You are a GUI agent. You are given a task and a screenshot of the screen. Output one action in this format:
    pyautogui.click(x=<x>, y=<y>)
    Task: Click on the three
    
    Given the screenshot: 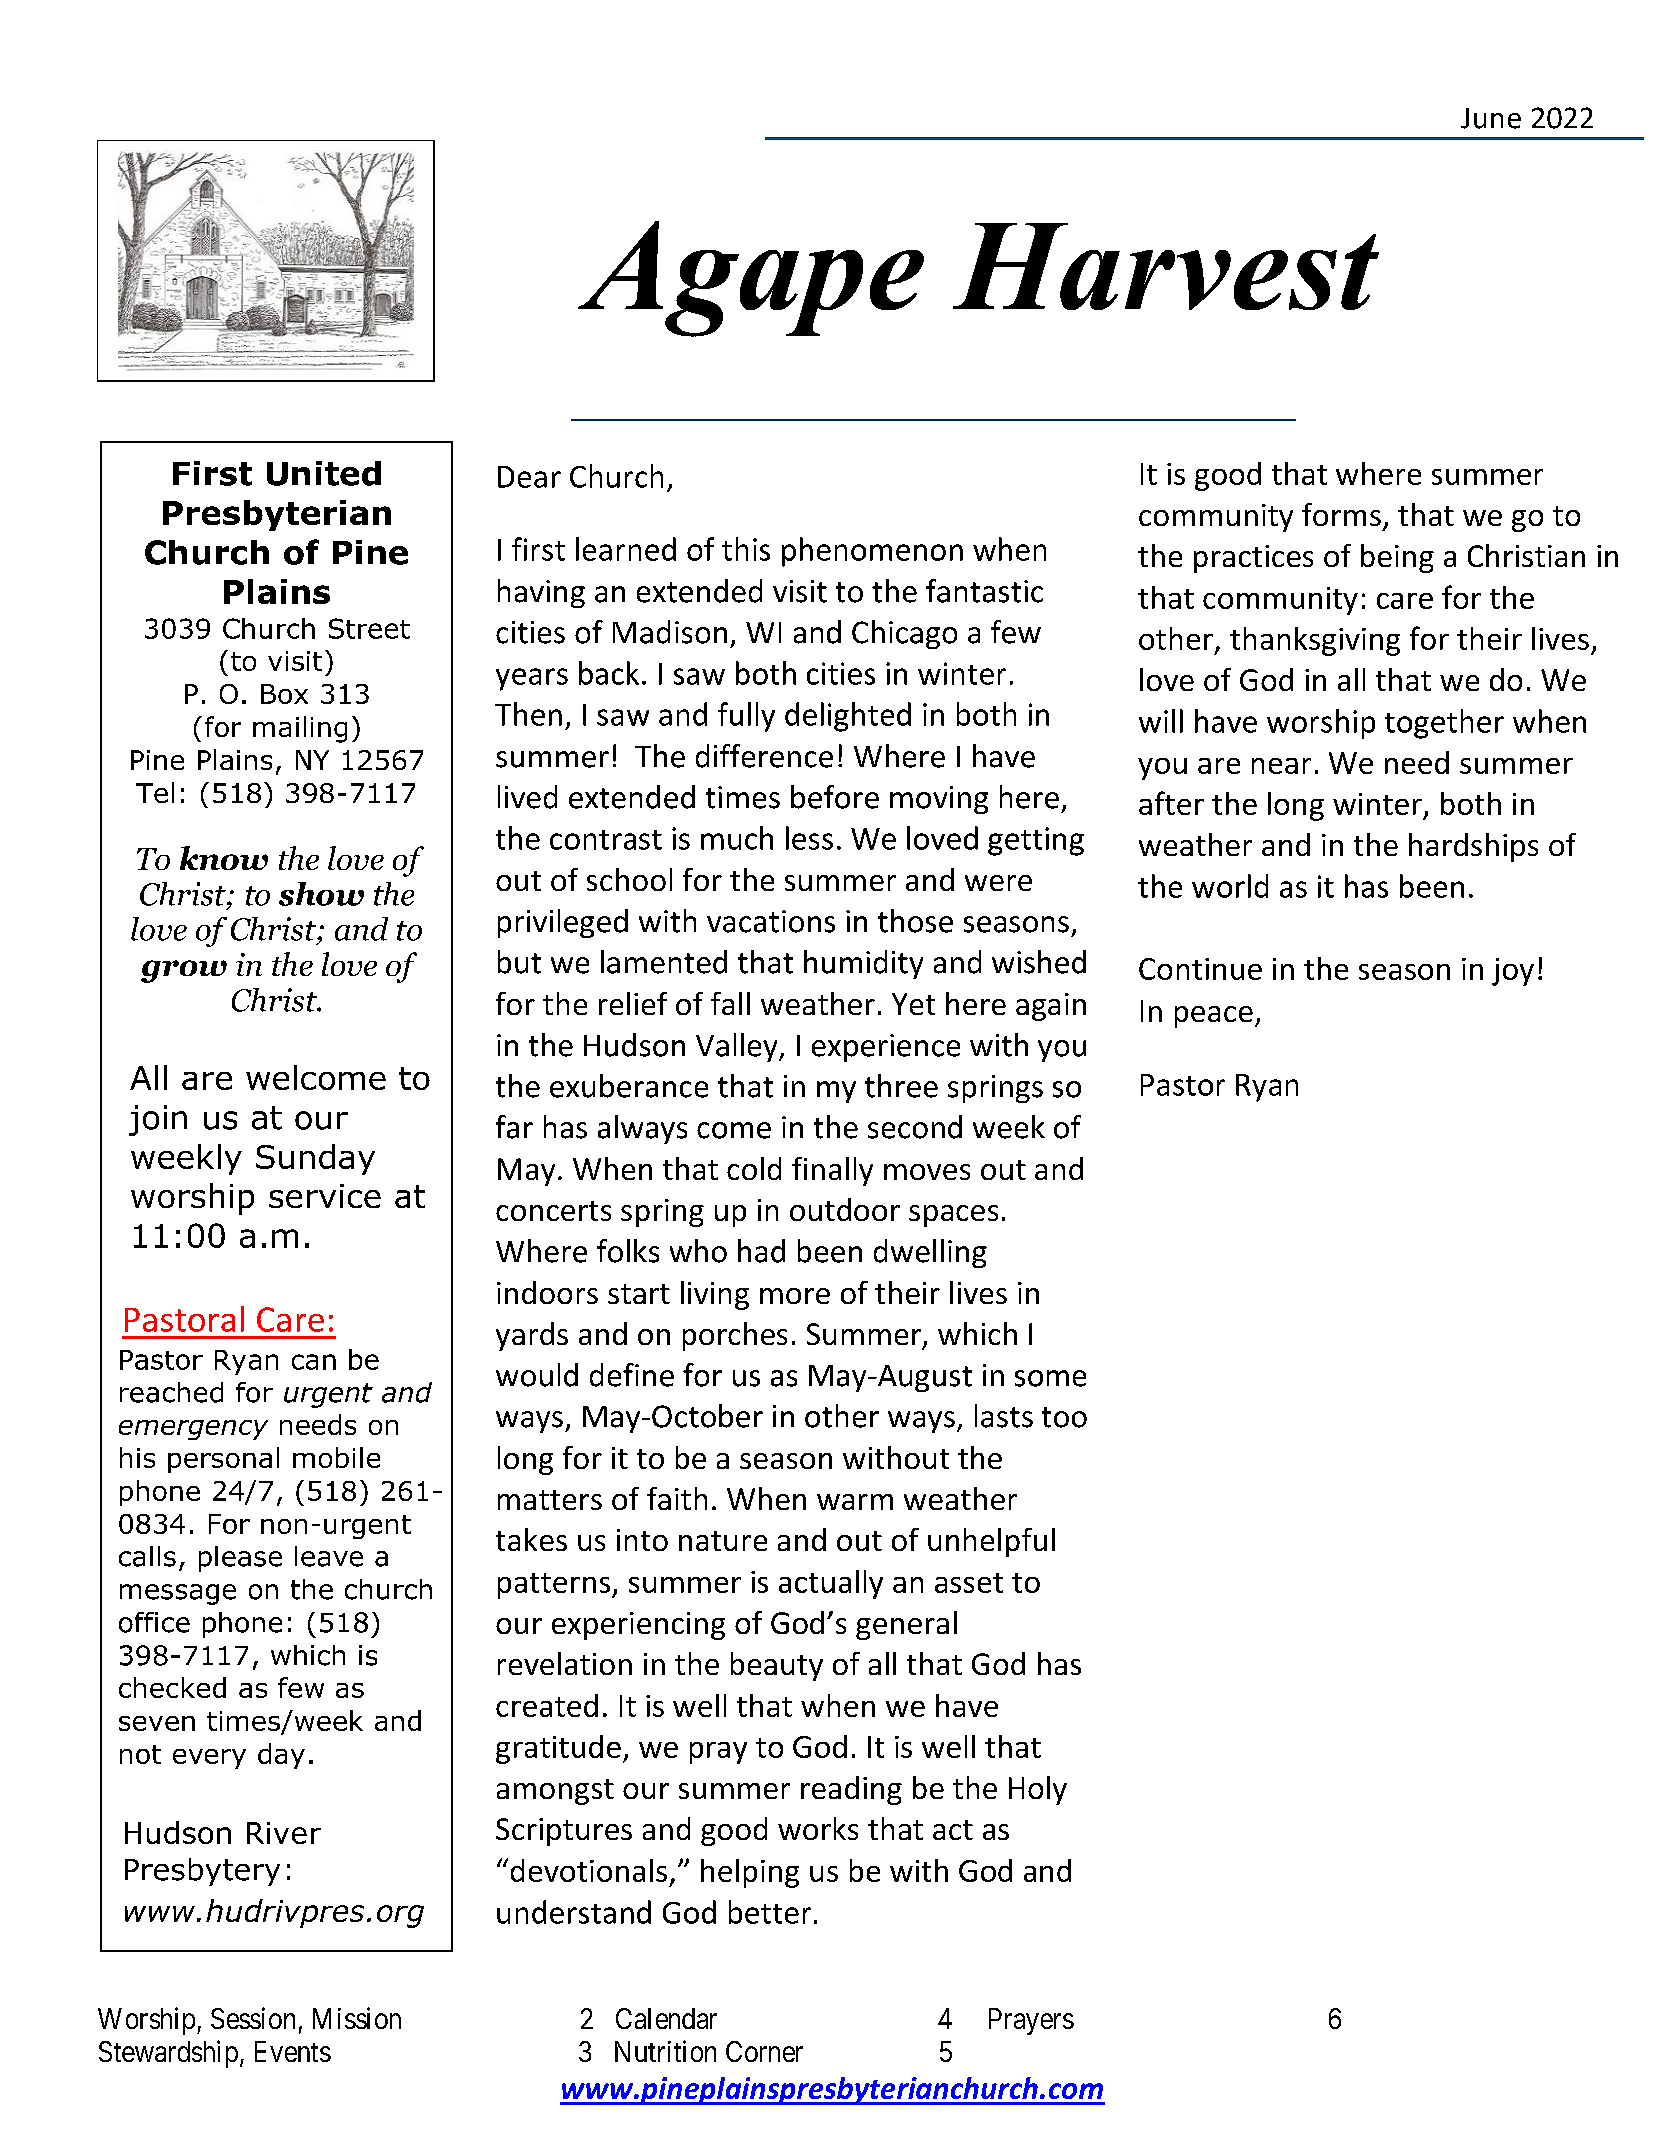 What is the action you would take?
    pyautogui.click(x=901, y=1086)
